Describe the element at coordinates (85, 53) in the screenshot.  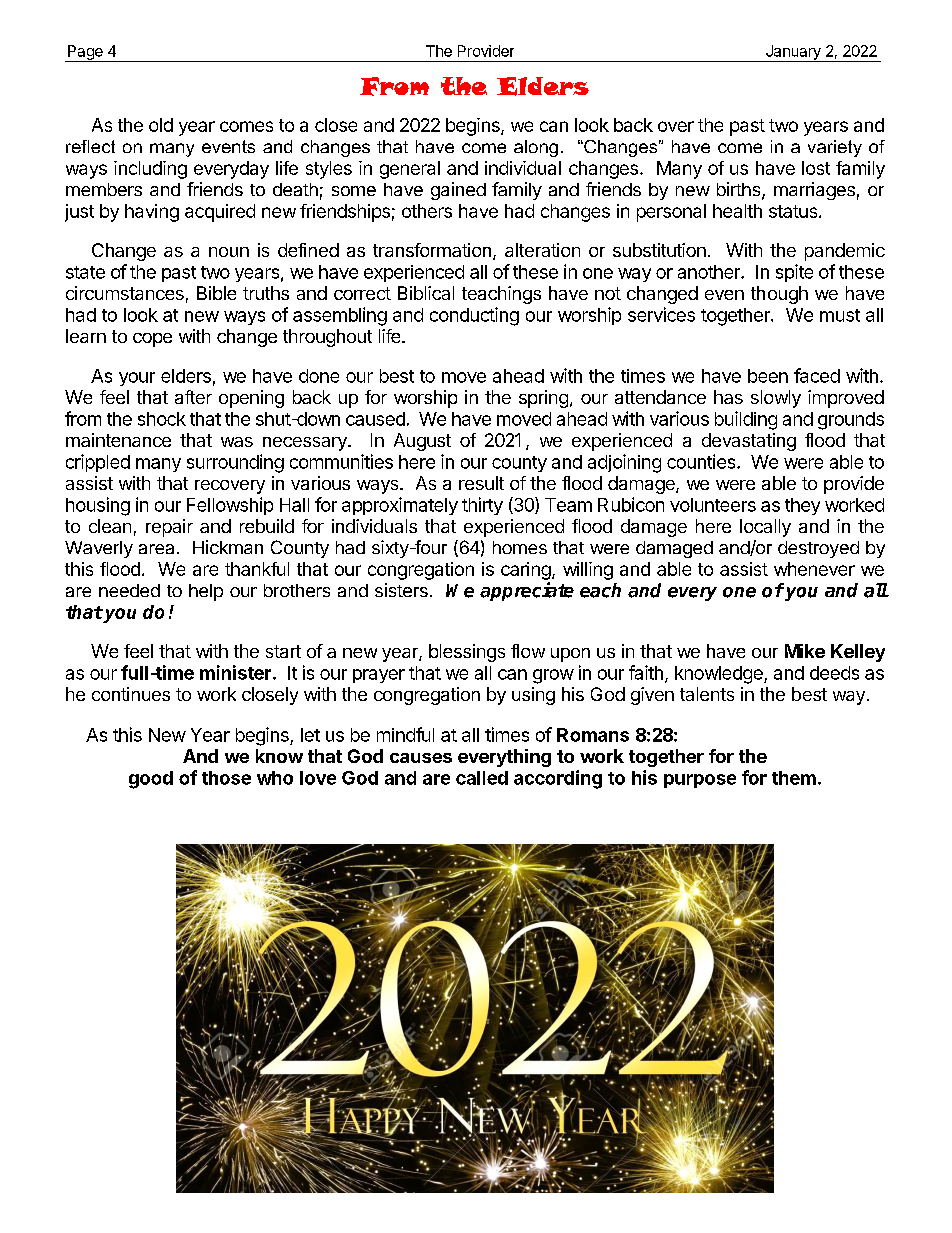
I see `Page` at that location.
